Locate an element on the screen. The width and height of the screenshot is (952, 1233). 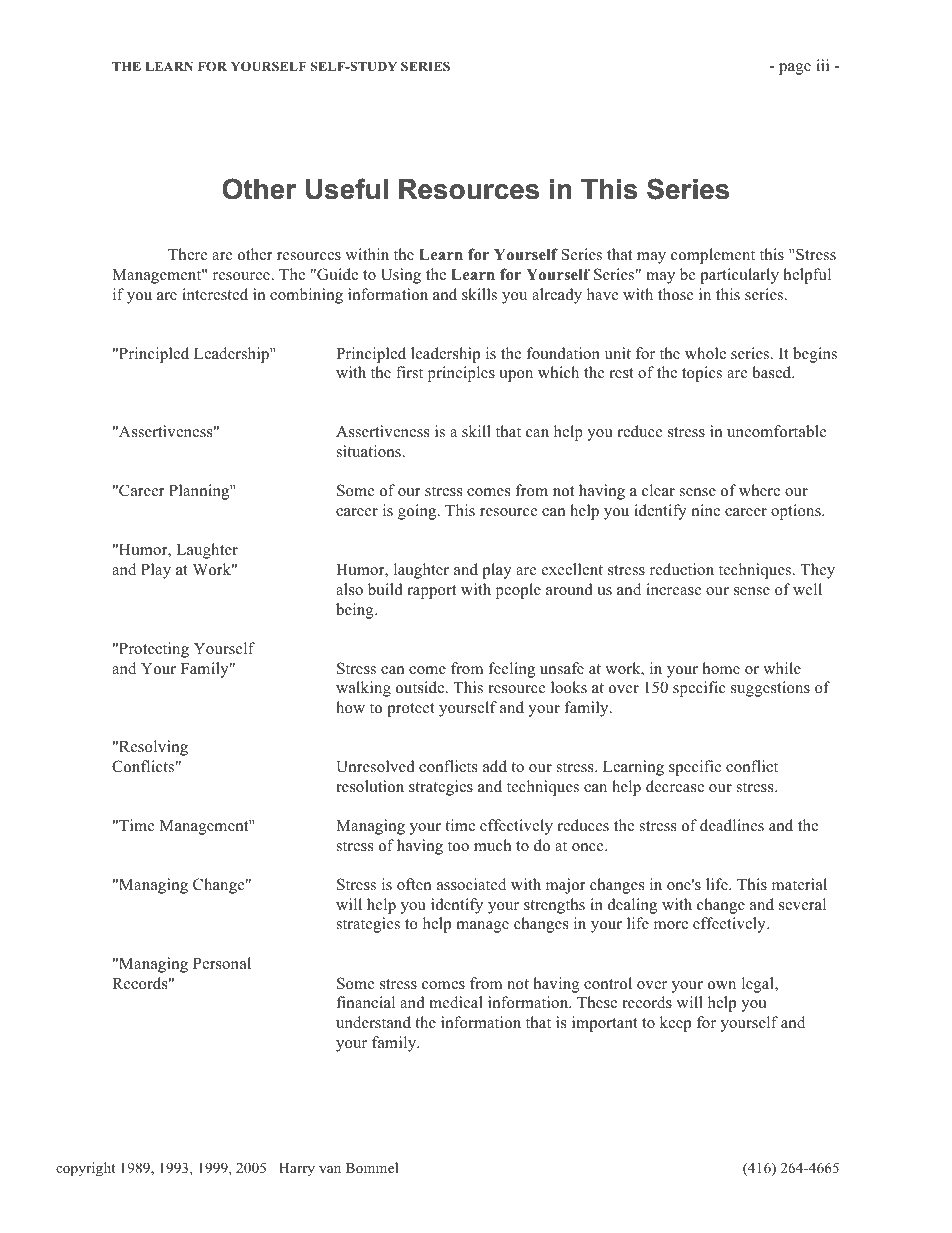
copyright is located at coordinates (85, 1169).
